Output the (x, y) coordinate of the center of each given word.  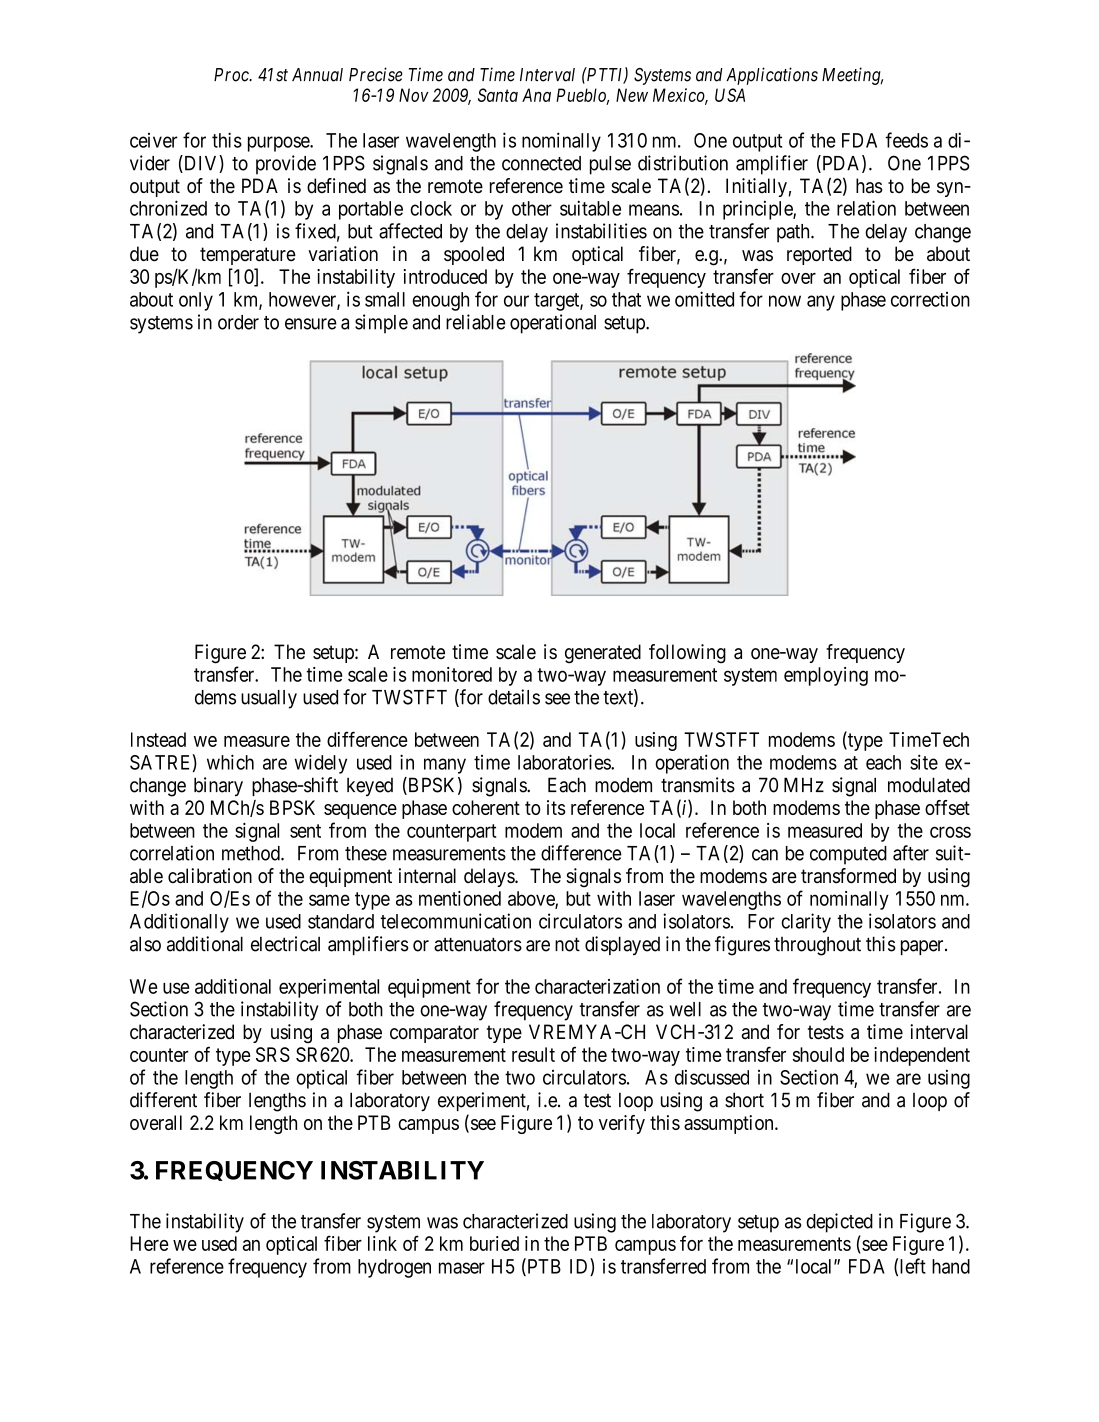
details (514, 697)
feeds (906, 140)
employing (826, 676)
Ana (536, 95)
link (382, 1243)
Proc (232, 75)
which (230, 762)
